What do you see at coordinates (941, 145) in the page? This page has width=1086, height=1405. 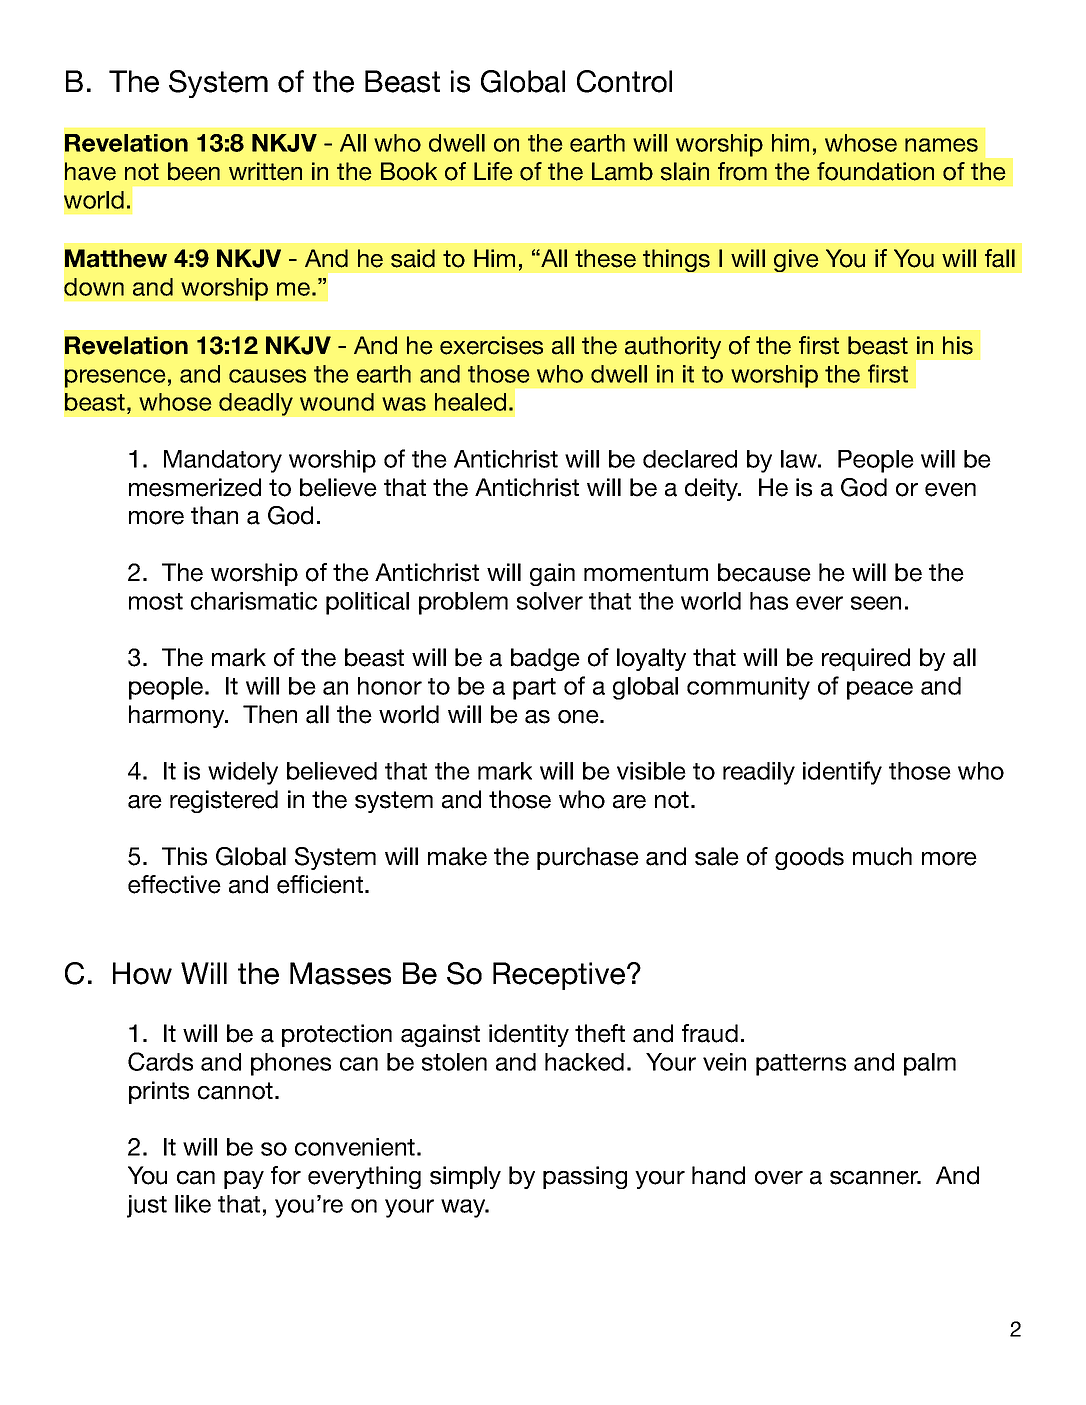 I see `names` at bounding box center [941, 145].
